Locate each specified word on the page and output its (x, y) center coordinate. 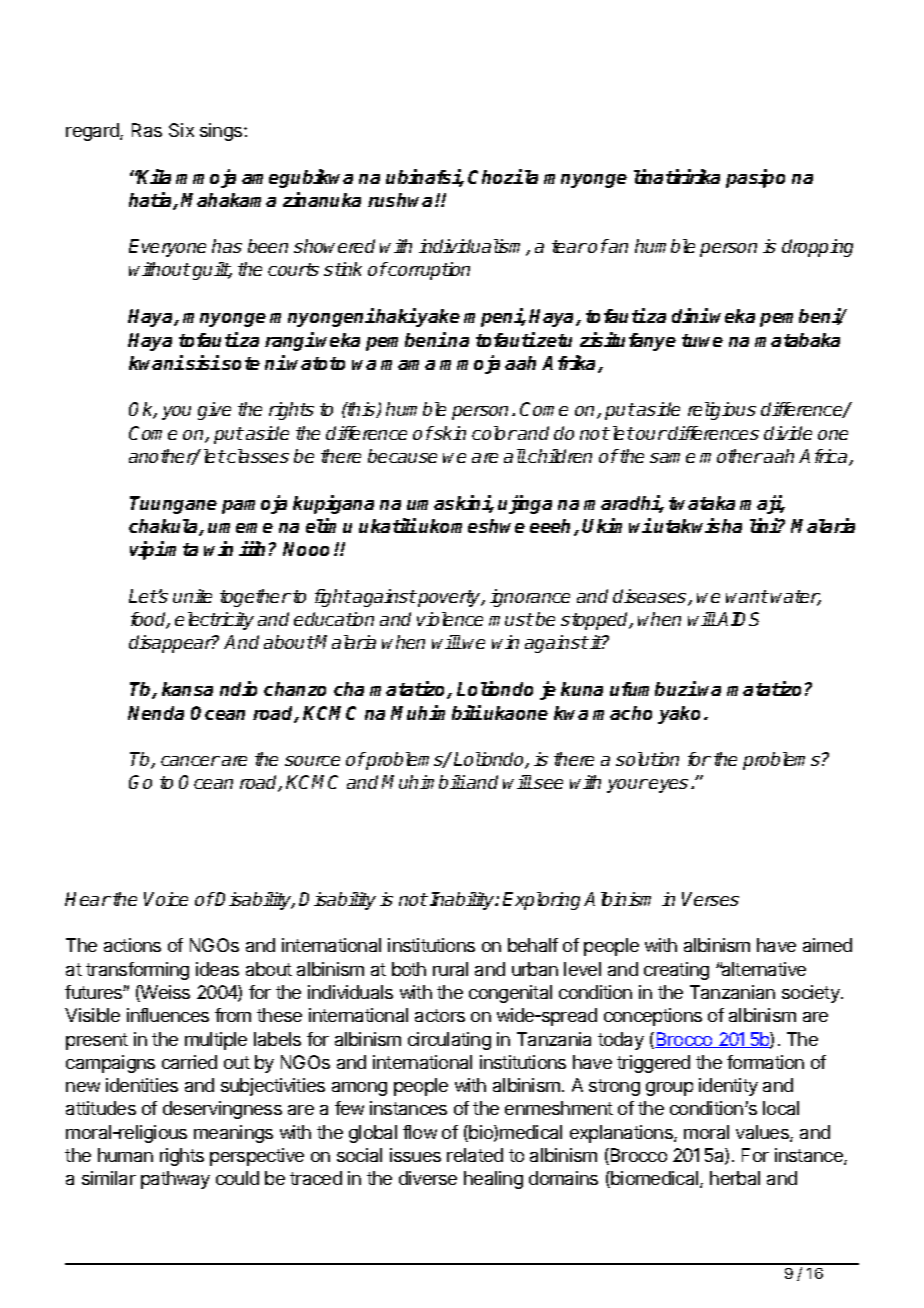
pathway (175, 1180)
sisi (203, 362)
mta (181, 549)
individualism (473, 247)
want (747, 596)
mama (408, 365)
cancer (190, 761)
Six (181, 130)
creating (676, 971)
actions (132, 945)
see (548, 784)
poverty (449, 598)
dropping (817, 248)
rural (450, 969)
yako (681, 715)
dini (690, 315)
